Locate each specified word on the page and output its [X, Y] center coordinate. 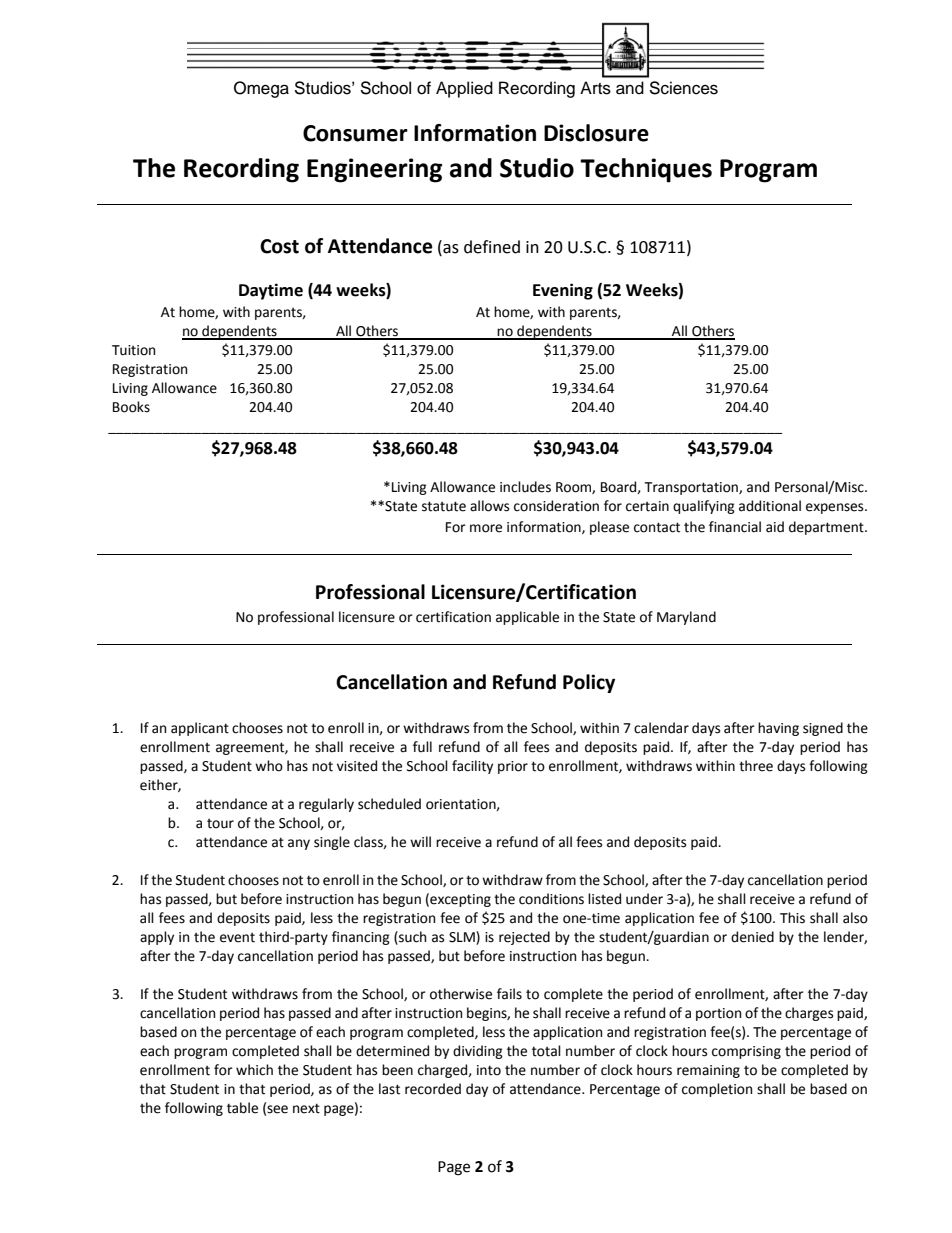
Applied [464, 89]
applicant [200, 729]
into [489, 1070]
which [254, 1070]
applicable [527, 618]
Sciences [683, 88]
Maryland [686, 618]
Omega [261, 89]
